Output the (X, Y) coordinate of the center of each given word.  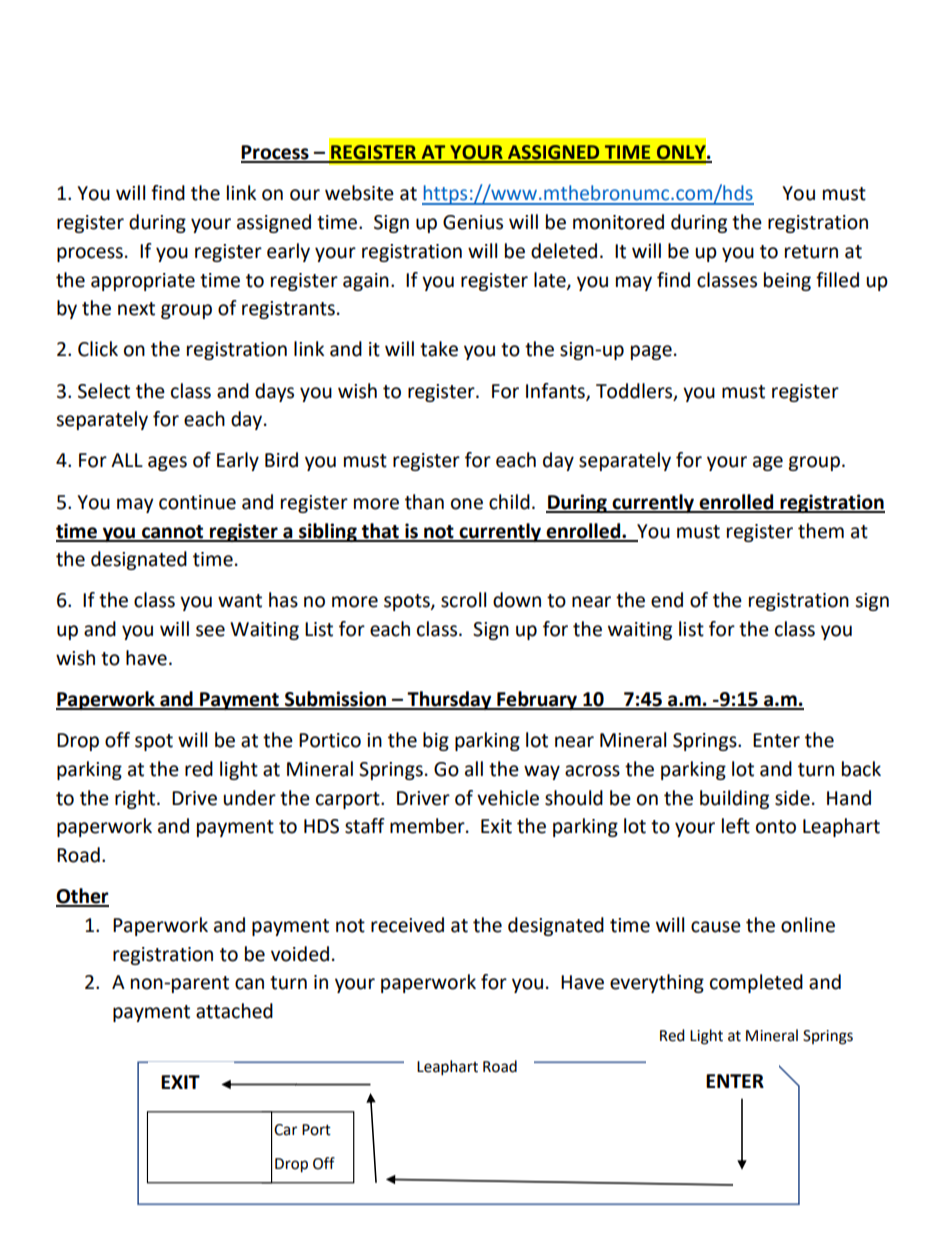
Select (104, 391)
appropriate (143, 282)
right (136, 799)
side (792, 798)
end (667, 600)
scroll (463, 600)
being (787, 281)
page (651, 352)
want (240, 601)
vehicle (508, 798)
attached (234, 1011)
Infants (556, 391)
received (407, 925)
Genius (473, 222)
